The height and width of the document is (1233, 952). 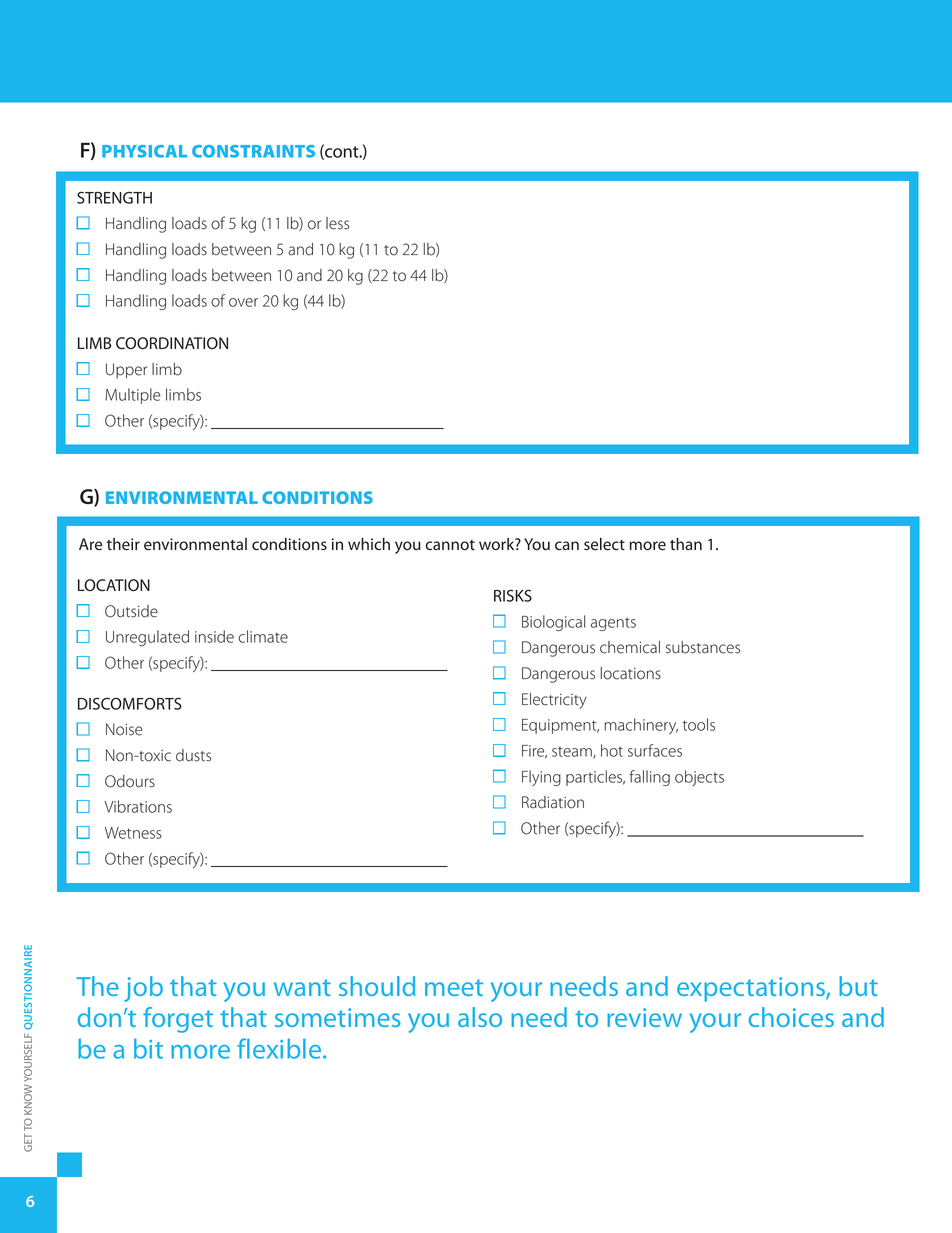 I want to click on than, so click(x=686, y=544).
